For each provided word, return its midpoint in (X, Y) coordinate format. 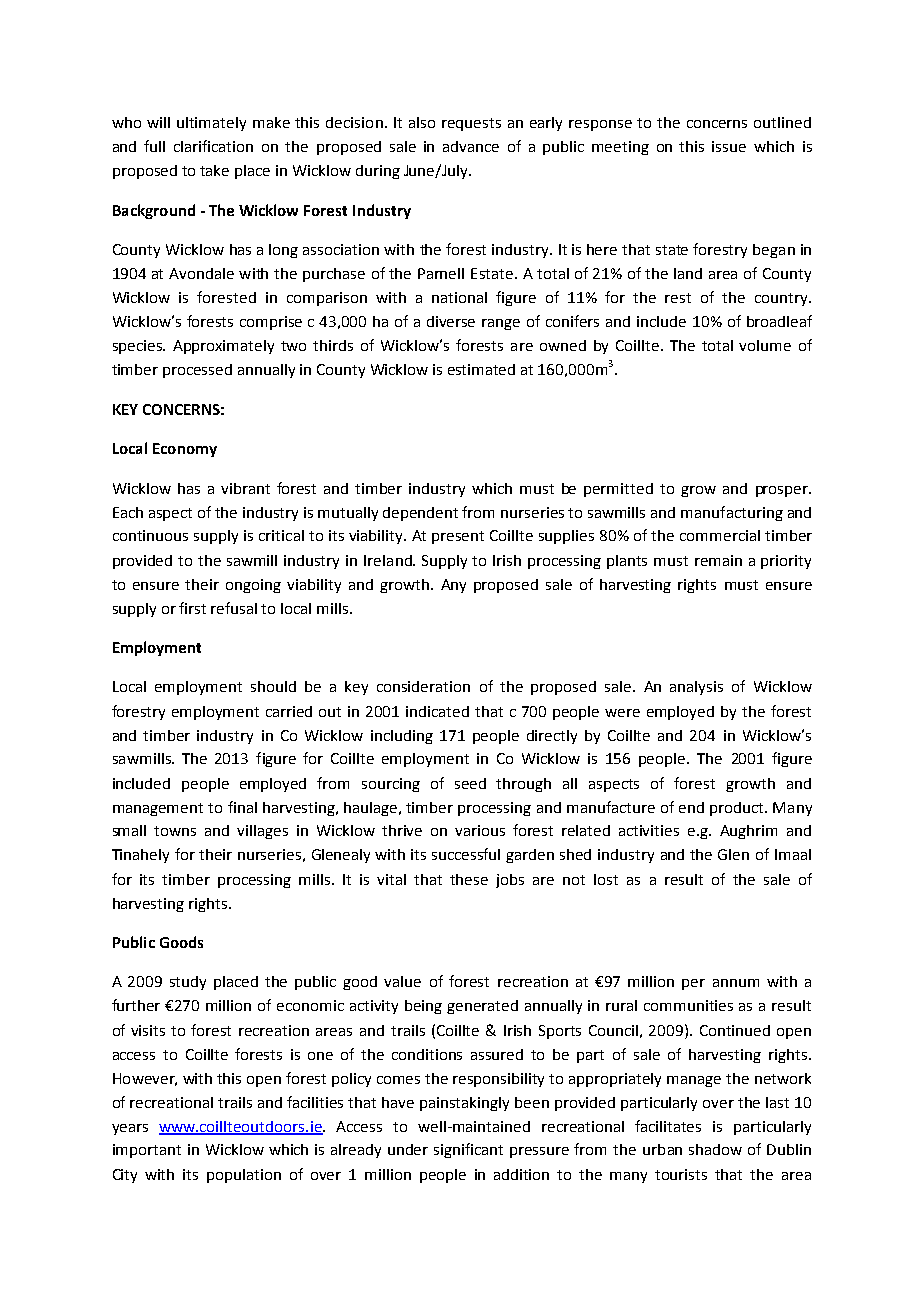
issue (729, 146)
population (244, 1176)
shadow (715, 1149)
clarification (213, 146)
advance (471, 146)
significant (468, 1150)
